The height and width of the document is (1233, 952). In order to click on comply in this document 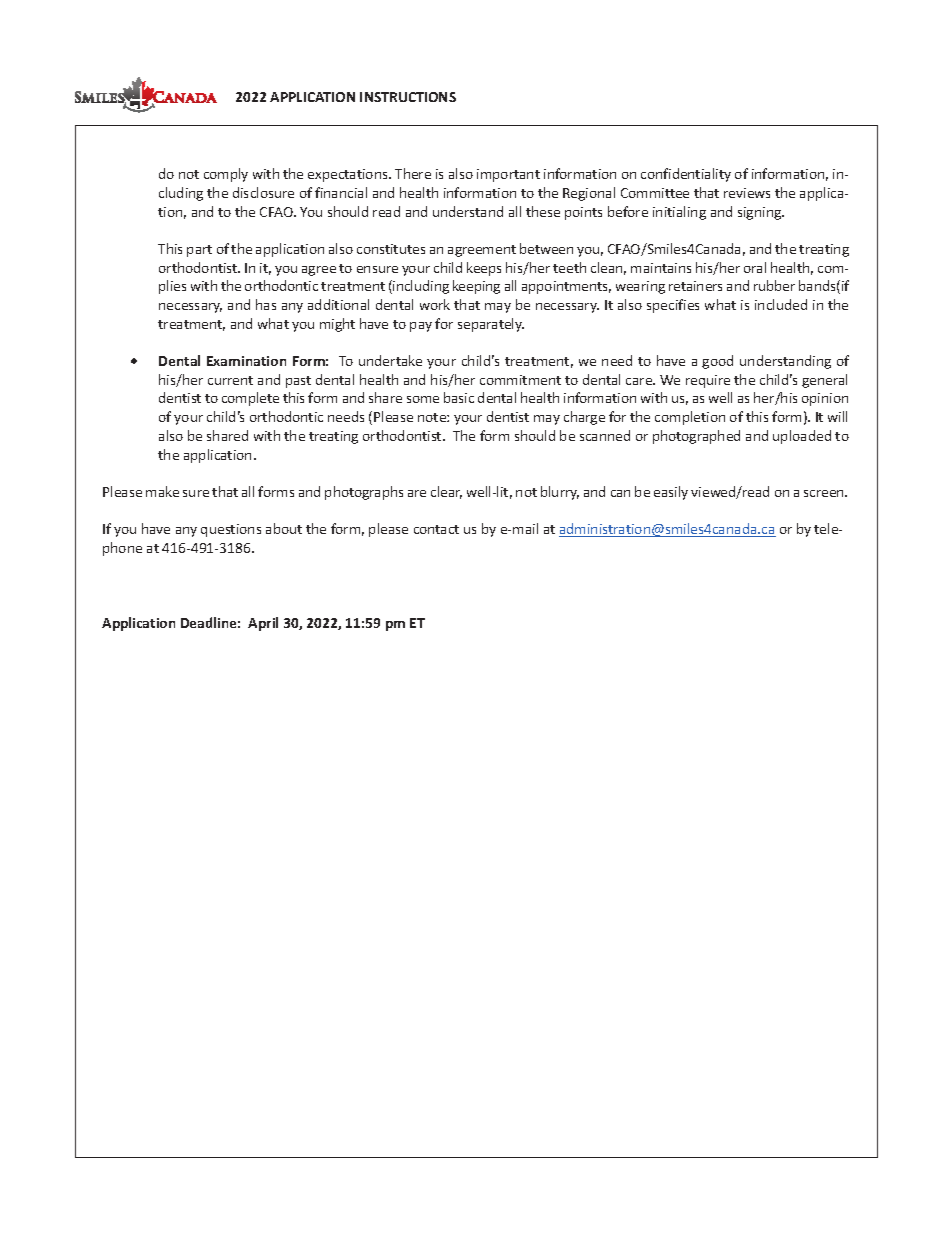, I will do `click(226, 175)`.
